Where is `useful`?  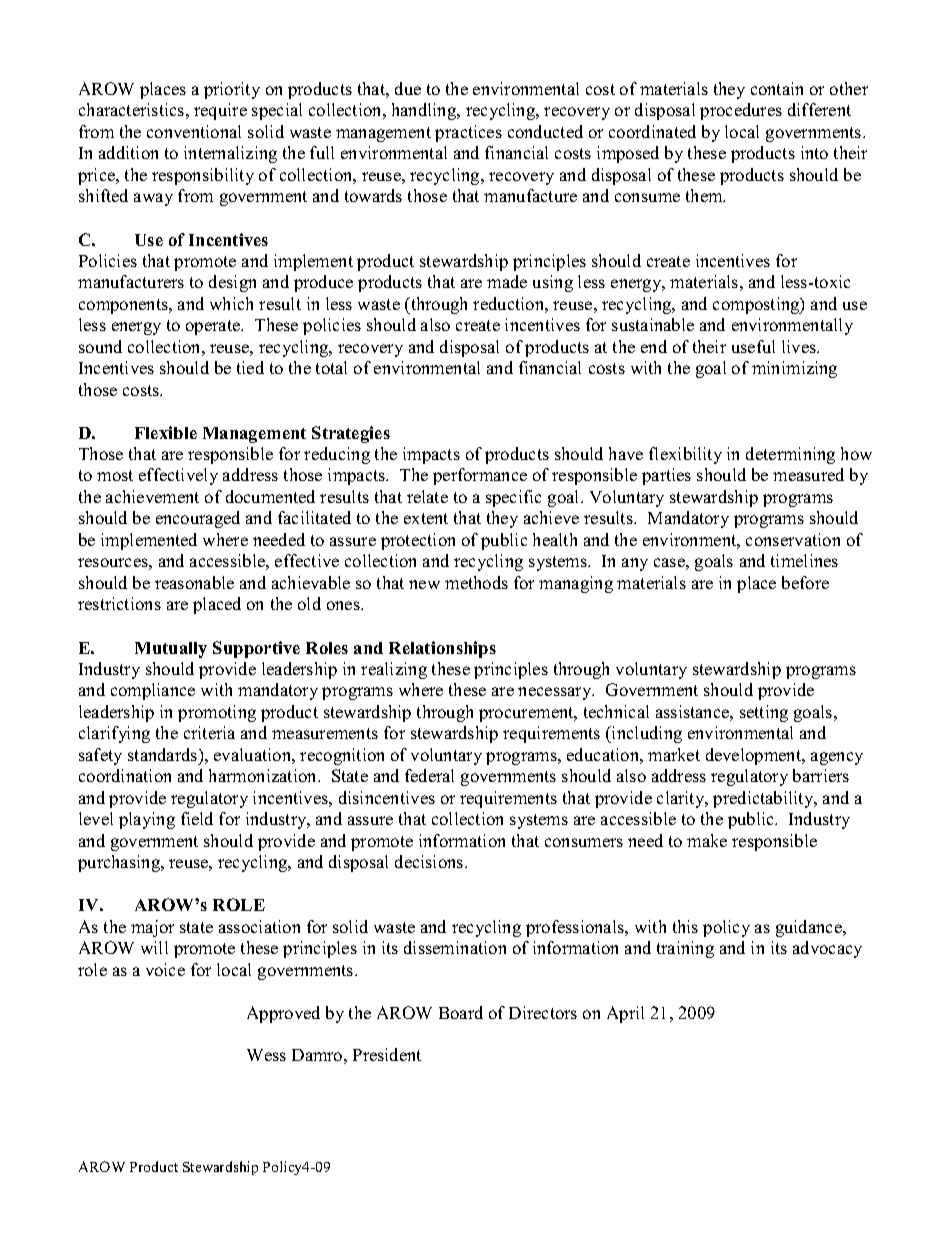 useful is located at coordinates (753, 346).
